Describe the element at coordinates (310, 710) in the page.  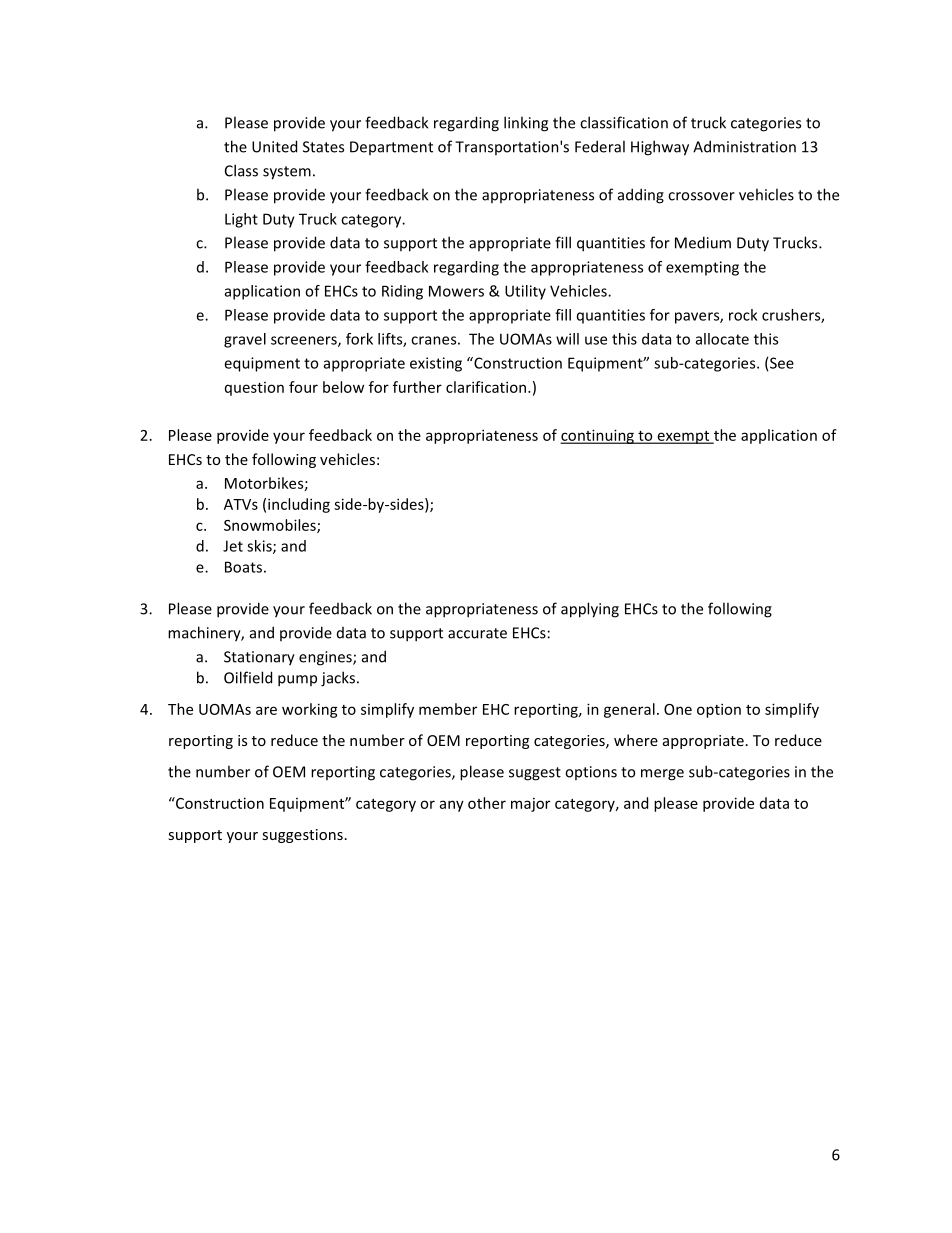
I see `working` at that location.
